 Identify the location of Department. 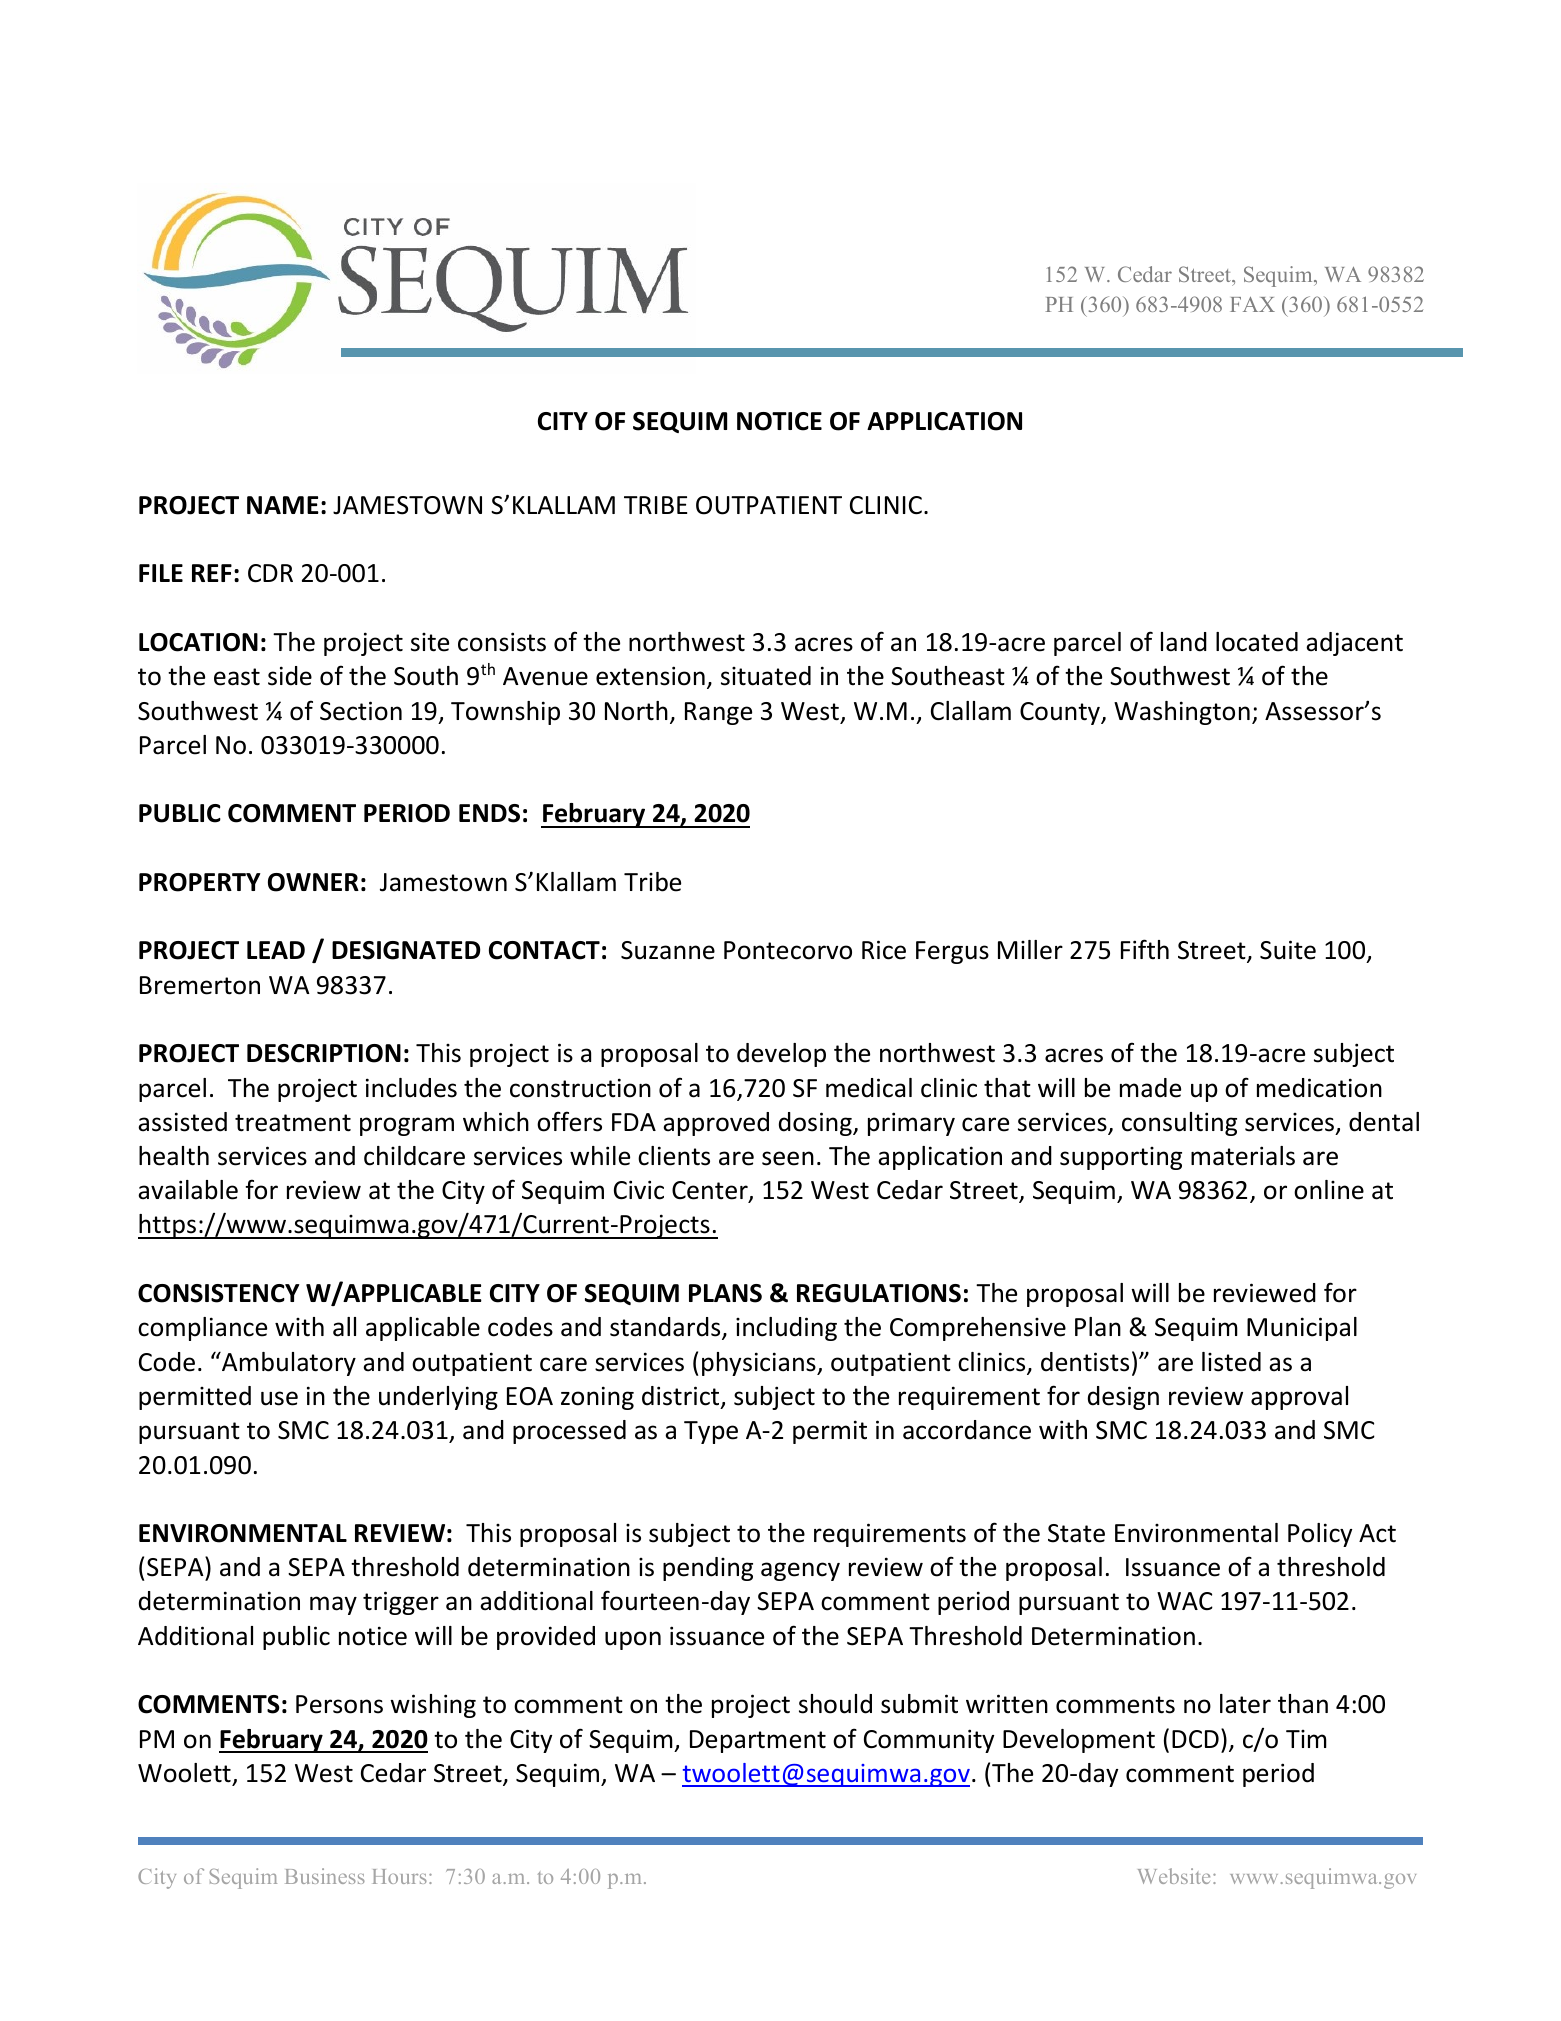
(758, 1741).
